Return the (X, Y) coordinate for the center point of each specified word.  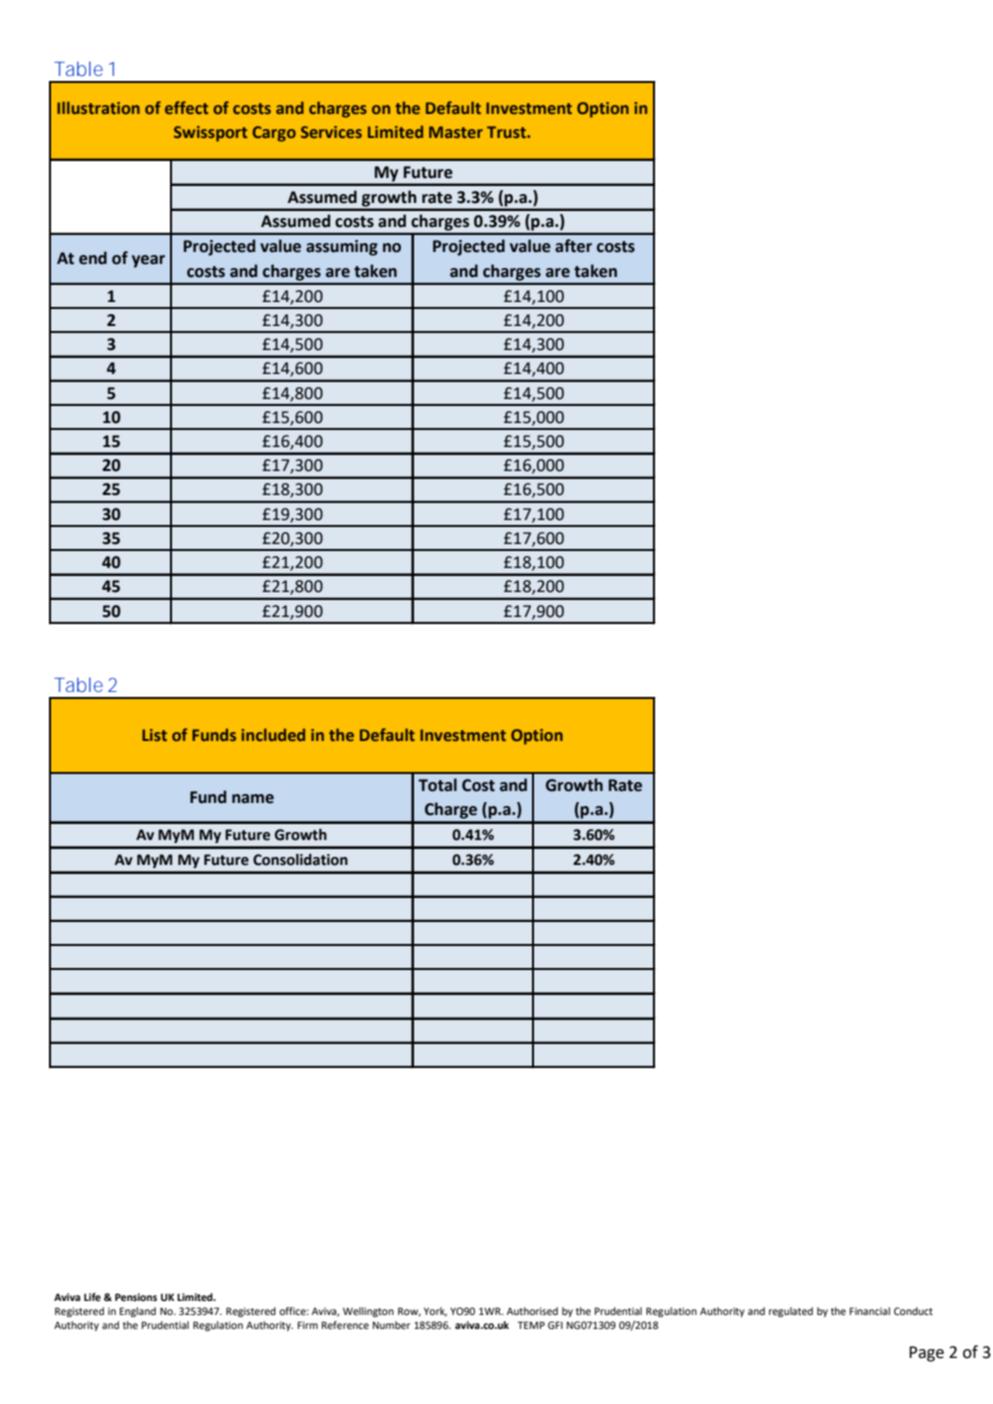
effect (186, 107)
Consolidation (300, 860)
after (573, 246)
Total (437, 785)
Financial (870, 1311)
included (273, 734)
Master (456, 132)
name (253, 799)
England (138, 1312)
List (154, 735)
